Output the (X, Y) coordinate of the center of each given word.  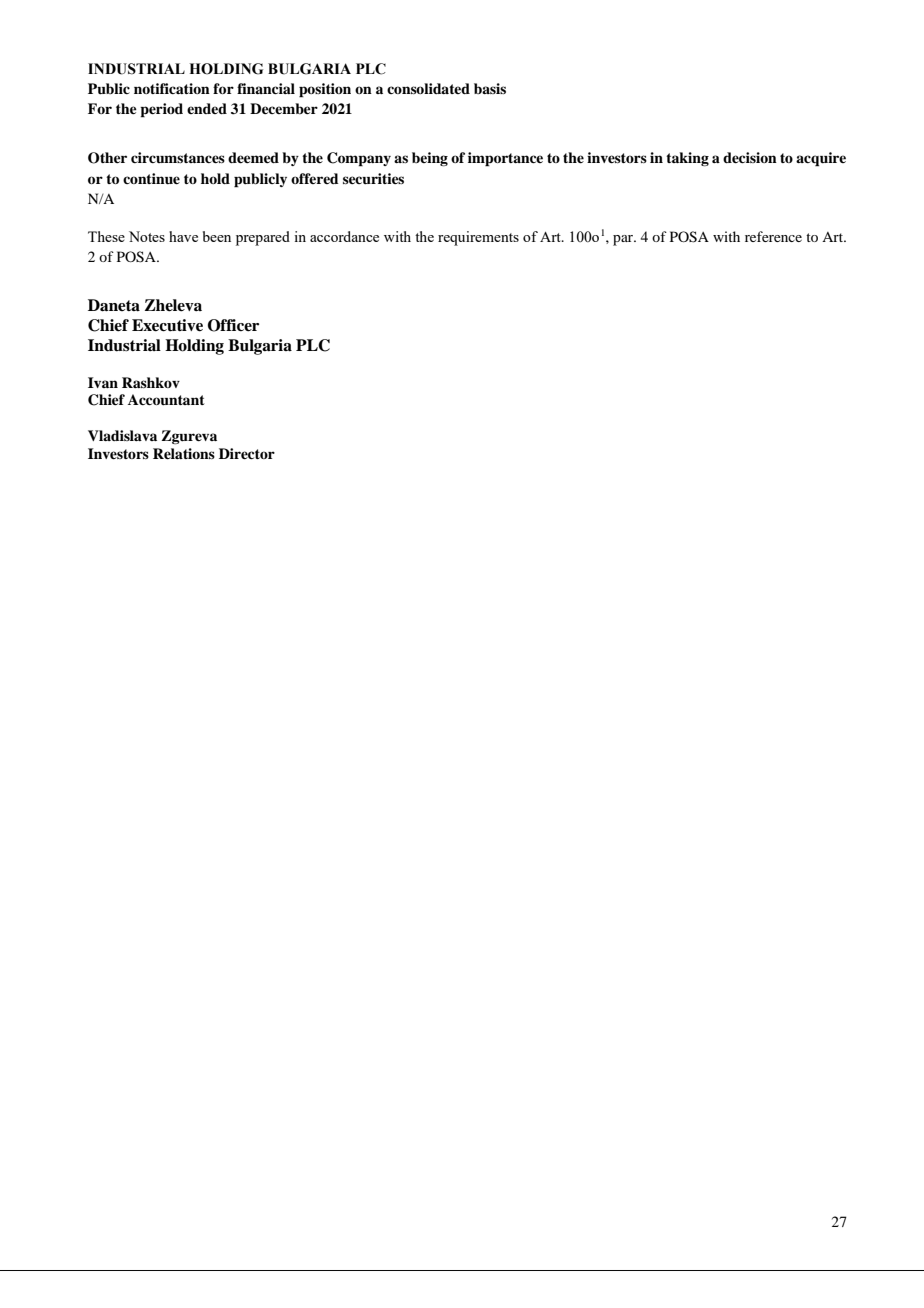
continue (151, 178)
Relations (184, 453)
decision (750, 157)
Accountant (166, 400)
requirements (478, 238)
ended (207, 108)
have (183, 236)
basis (490, 88)
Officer (233, 325)
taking (687, 159)
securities (373, 179)
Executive (167, 325)
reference (773, 236)
